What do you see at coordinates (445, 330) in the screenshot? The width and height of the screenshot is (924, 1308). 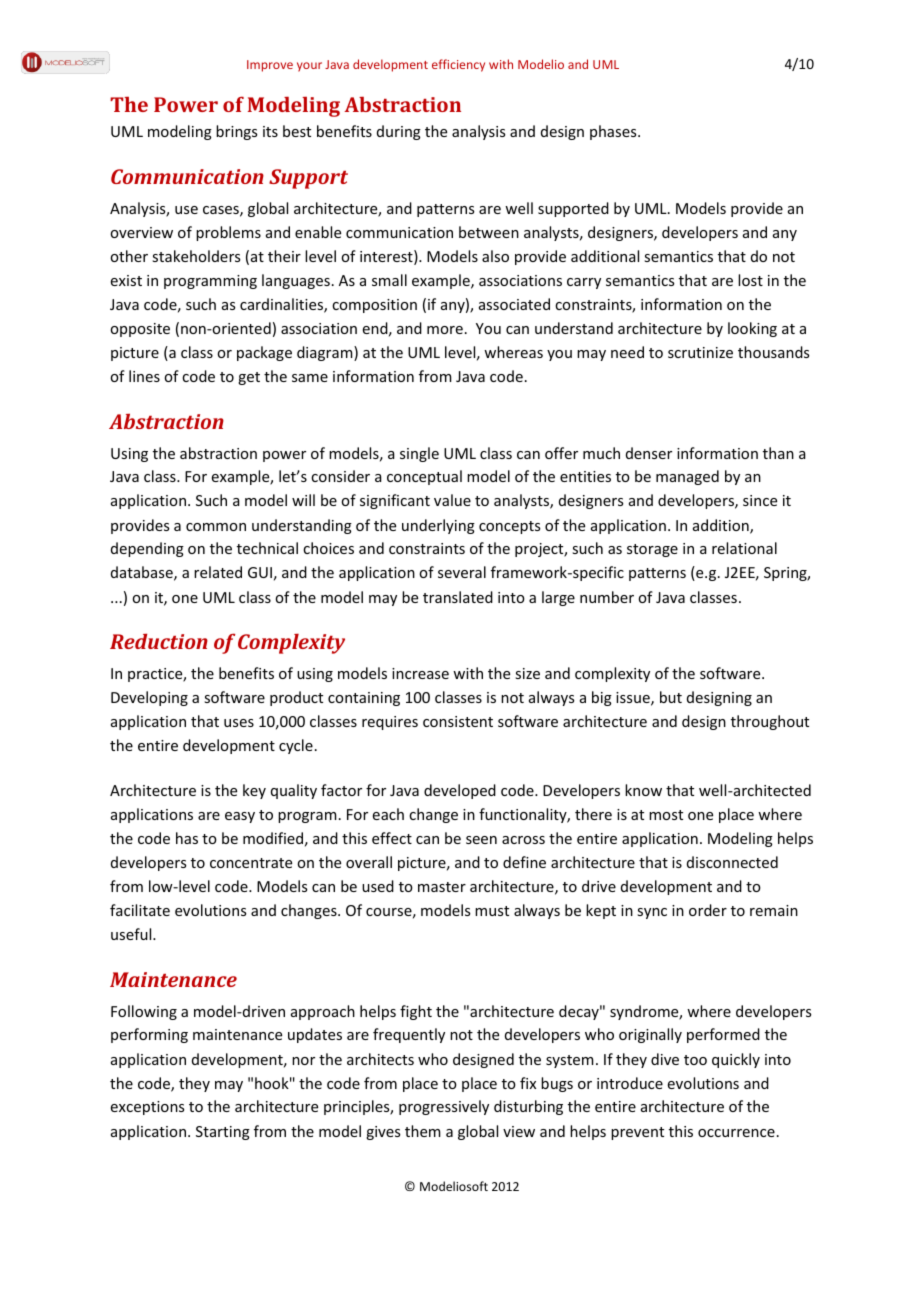 I see `more` at bounding box center [445, 330].
